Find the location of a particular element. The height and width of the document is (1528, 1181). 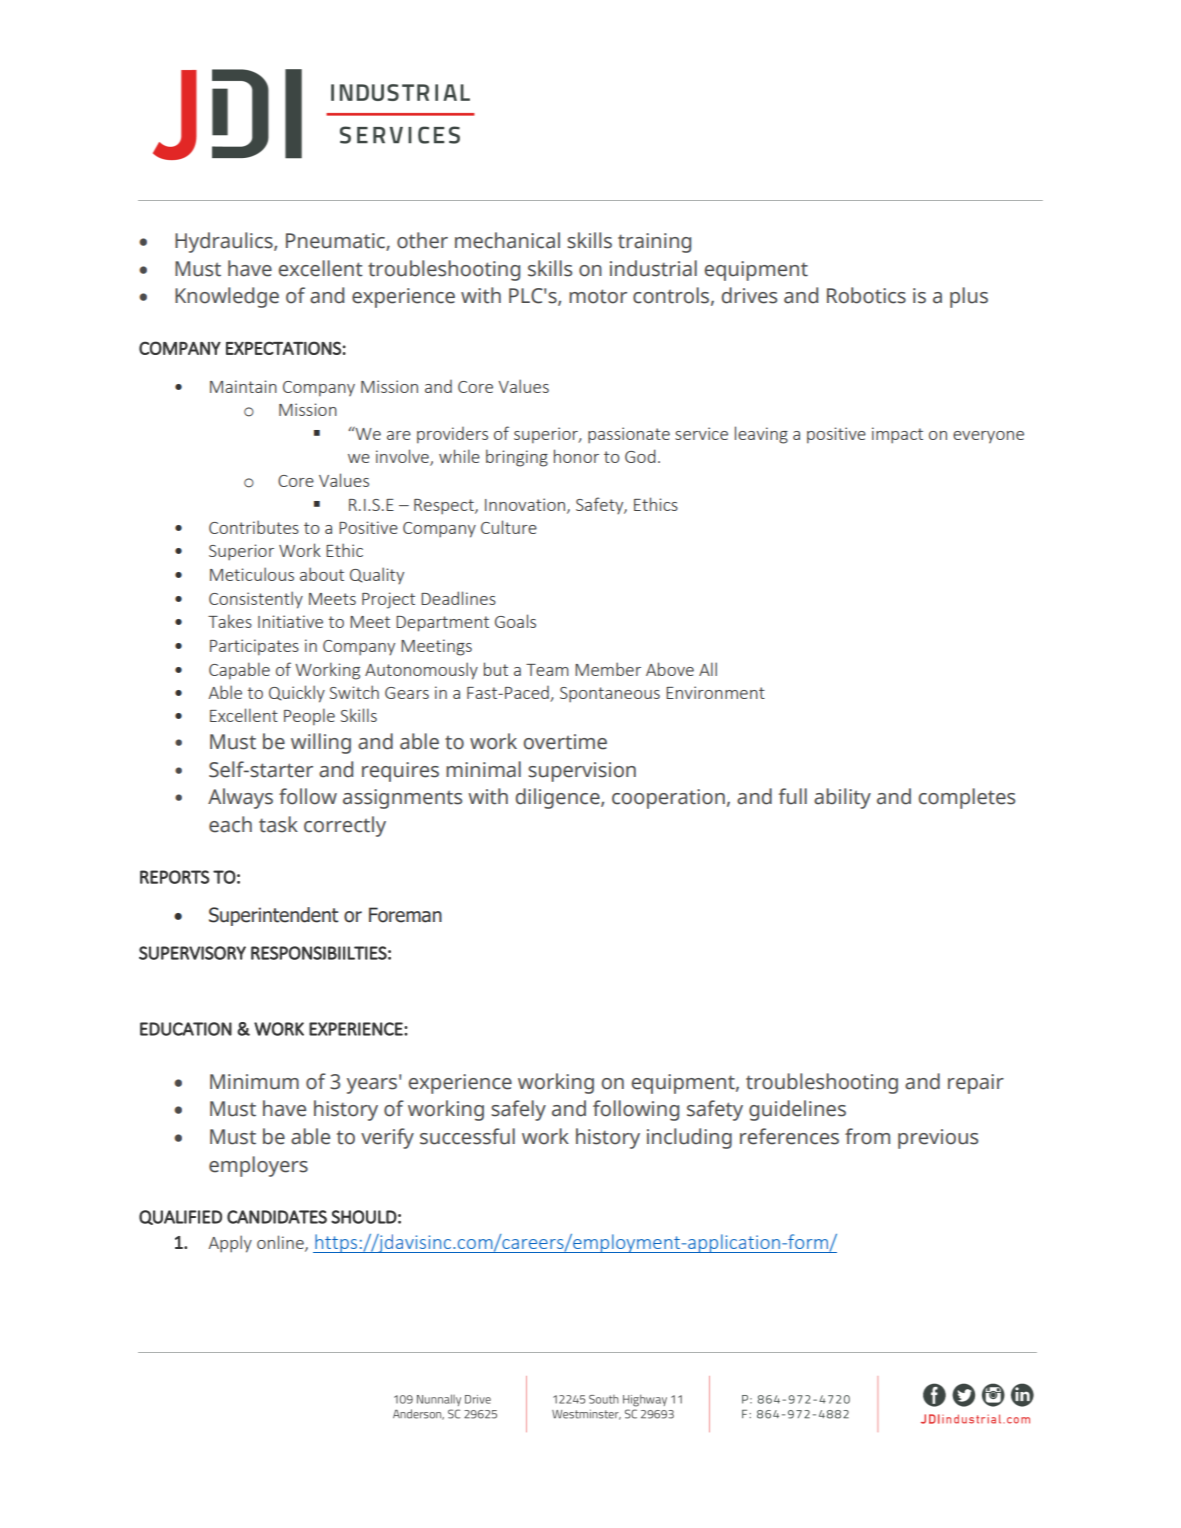

Knowledge is located at coordinates (227, 297).
